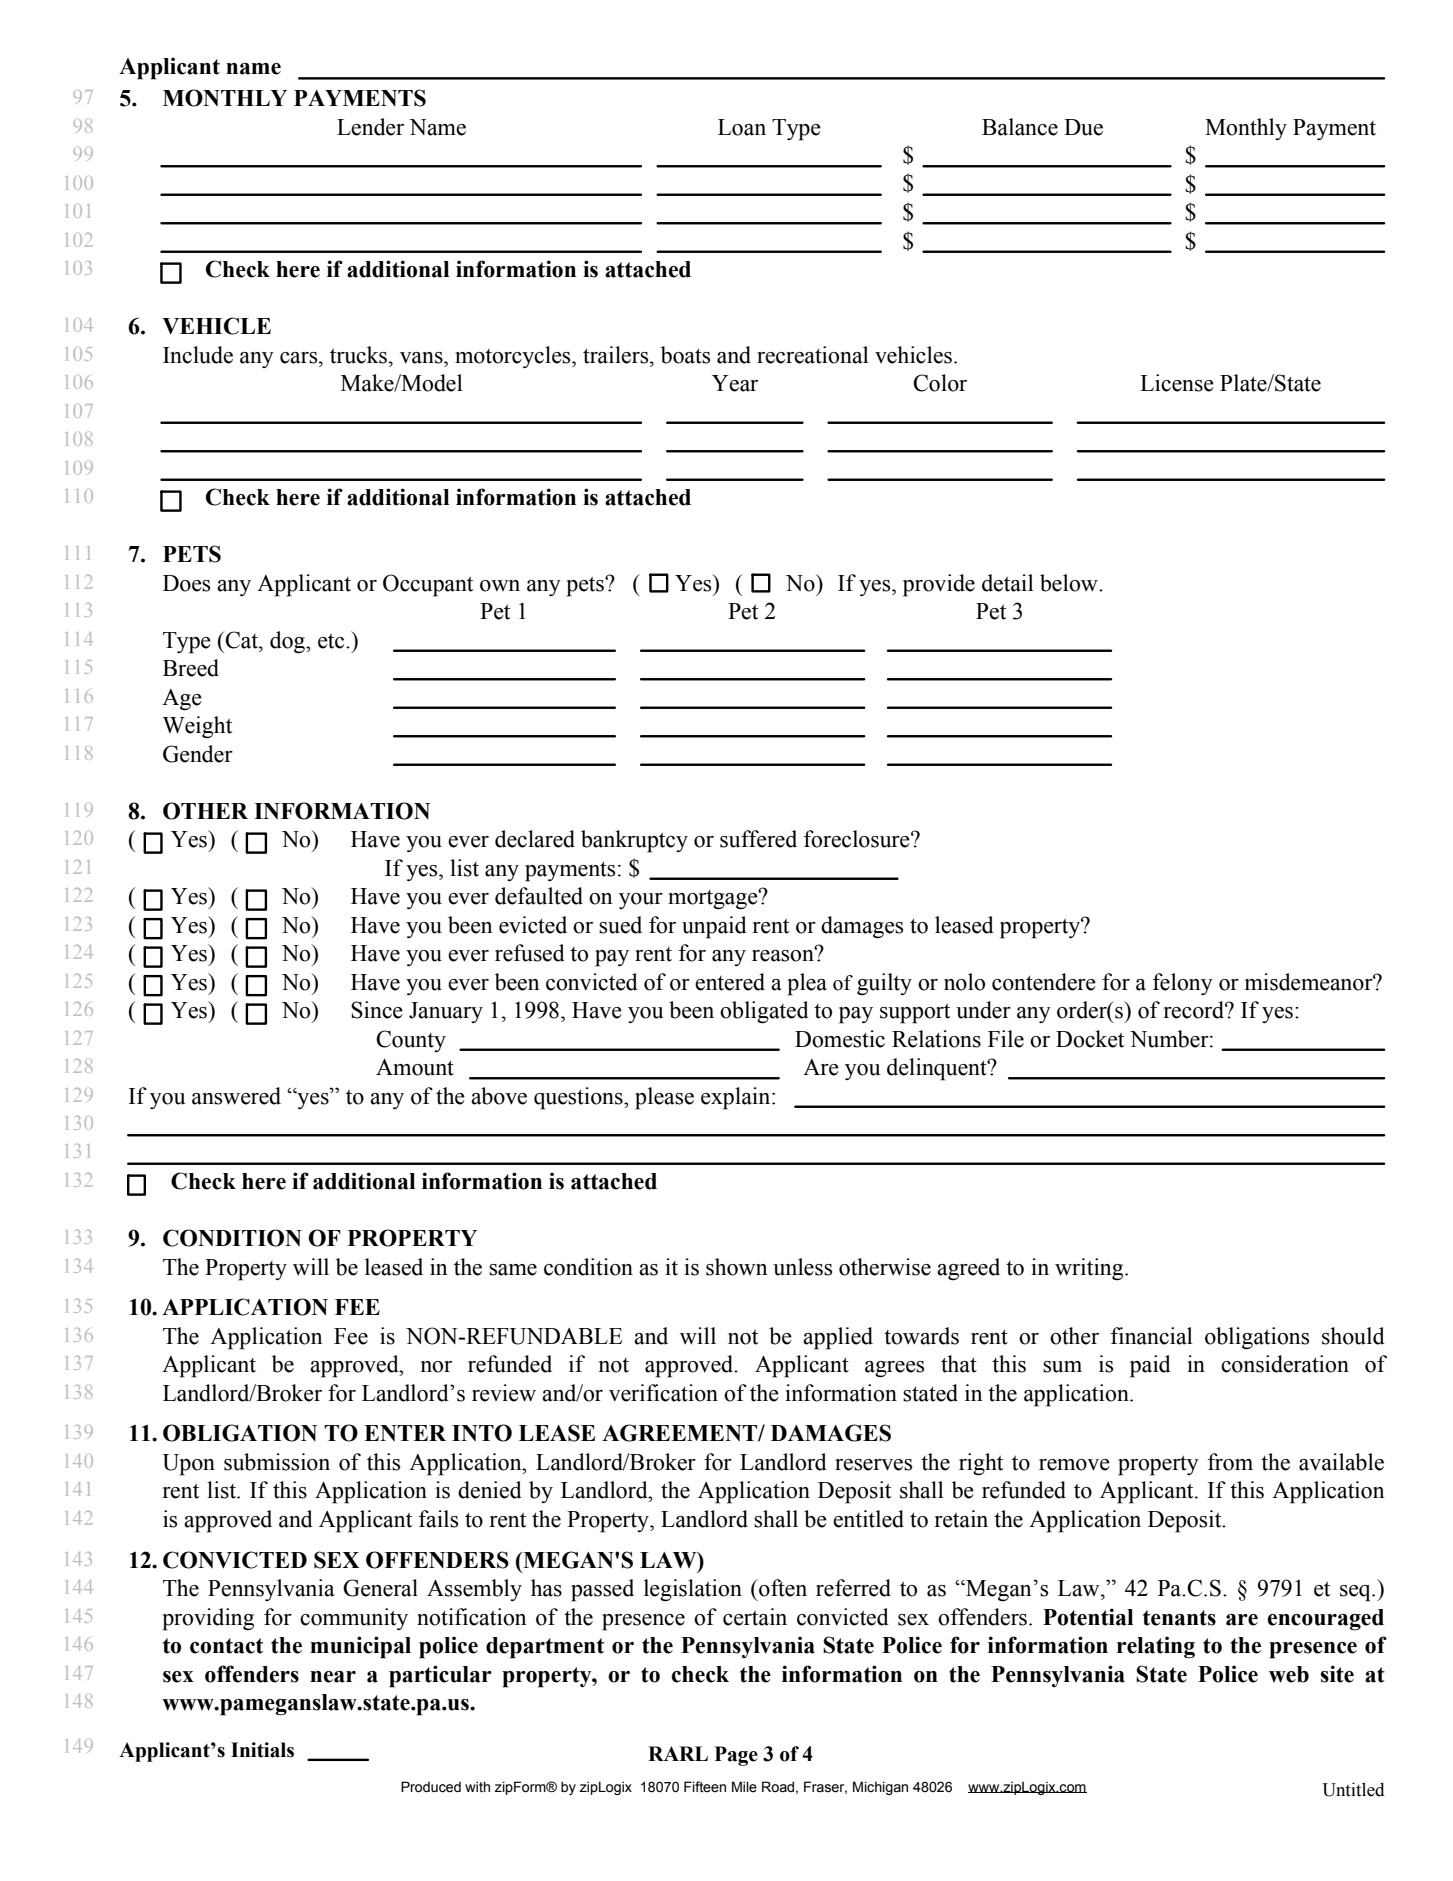 The height and width of the page is (1881, 1453). What do you see at coordinates (1070, 583) in the page?
I see `below` at bounding box center [1070, 583].
